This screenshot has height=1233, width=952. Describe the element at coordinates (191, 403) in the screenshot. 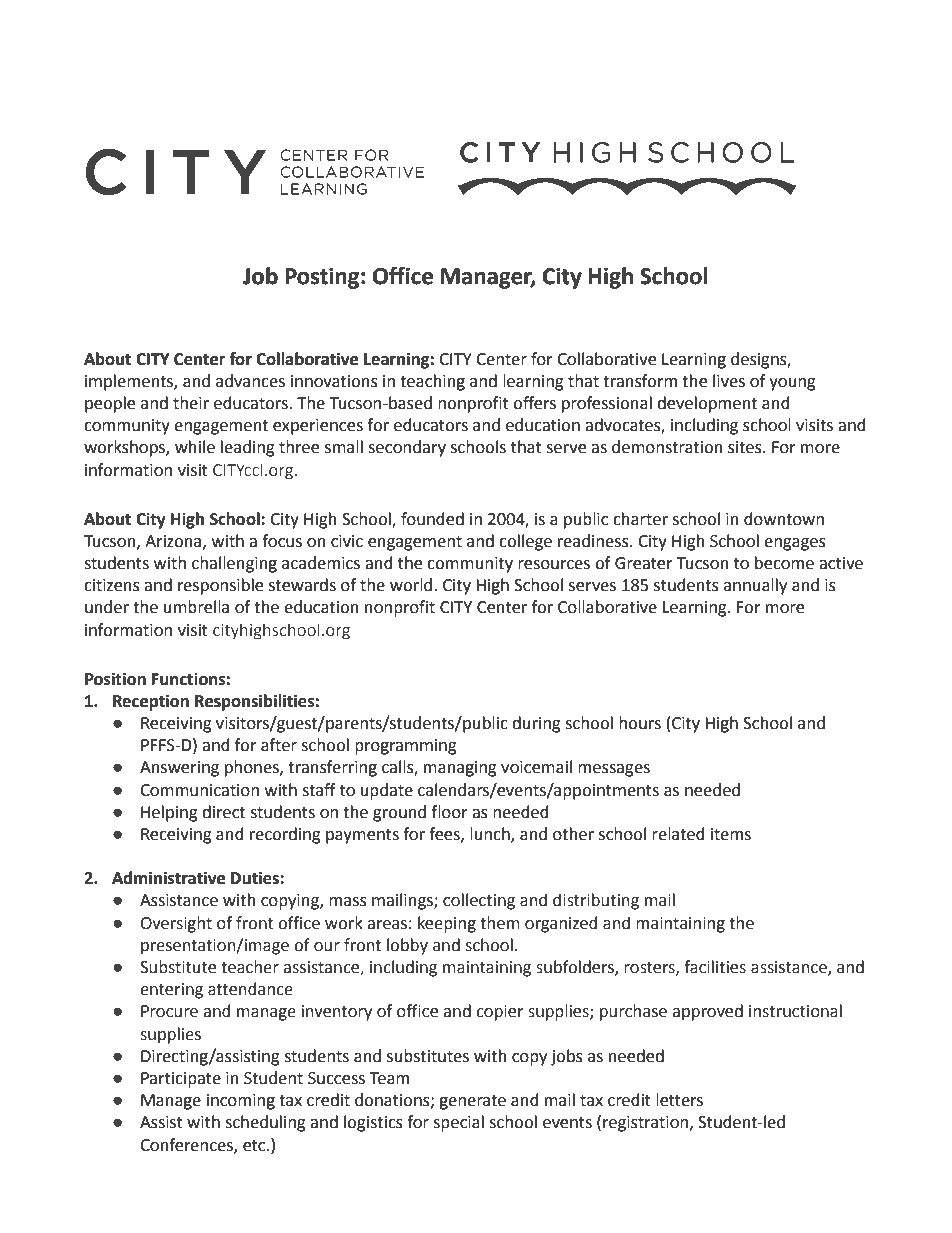

I see `their` at that location.
